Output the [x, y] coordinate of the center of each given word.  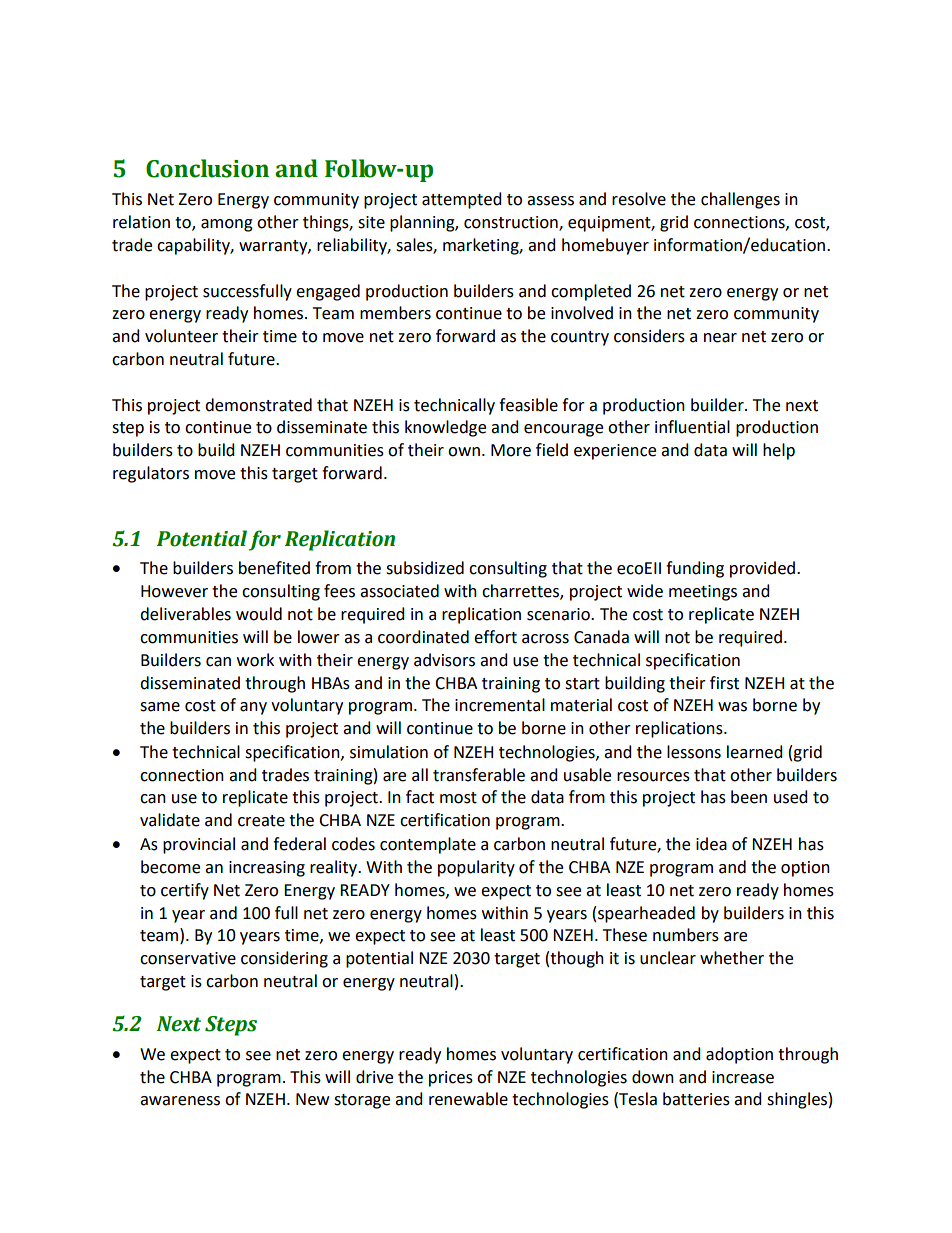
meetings [703, 593]
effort [495, 637]
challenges [740, 200]
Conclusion [207, 168]
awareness [180, 1101]
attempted [462, 200]
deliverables [185, 614]
